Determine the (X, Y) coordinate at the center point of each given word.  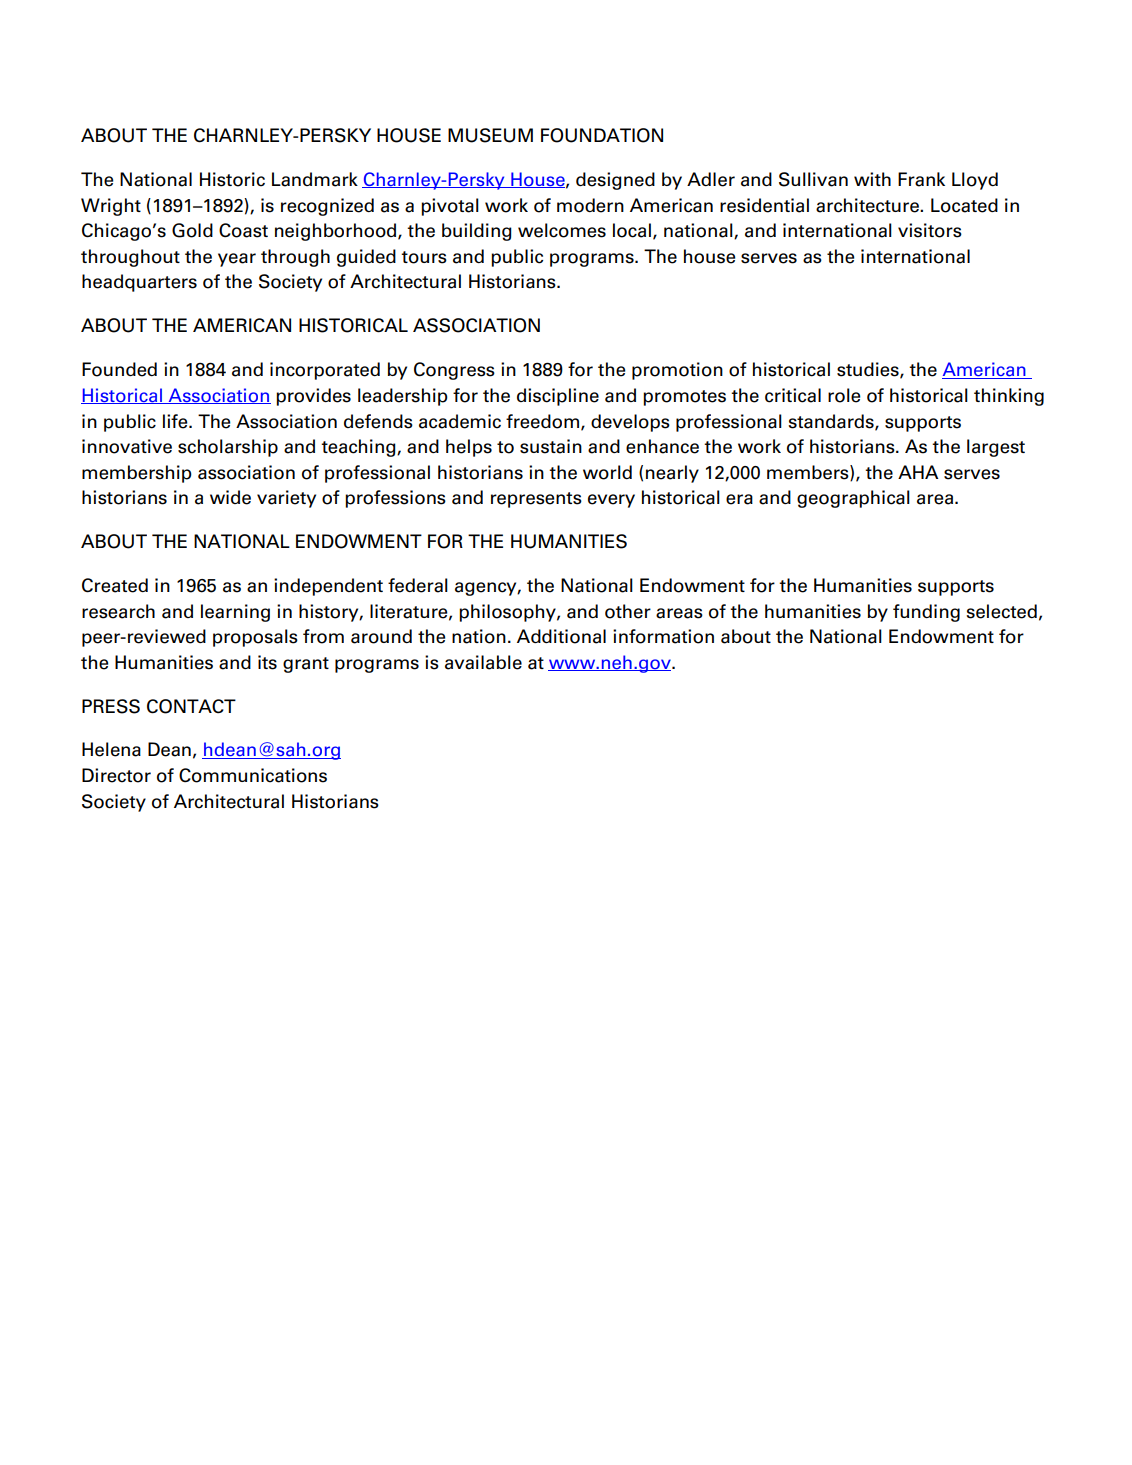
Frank (921, 179)
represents (536, 500)
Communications (253, 775)
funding (926, 613)
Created (115, 585)
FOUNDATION (602, 135)
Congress (454, 371)
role (844, 395)
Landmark (315, 179)
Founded (119, 369)
